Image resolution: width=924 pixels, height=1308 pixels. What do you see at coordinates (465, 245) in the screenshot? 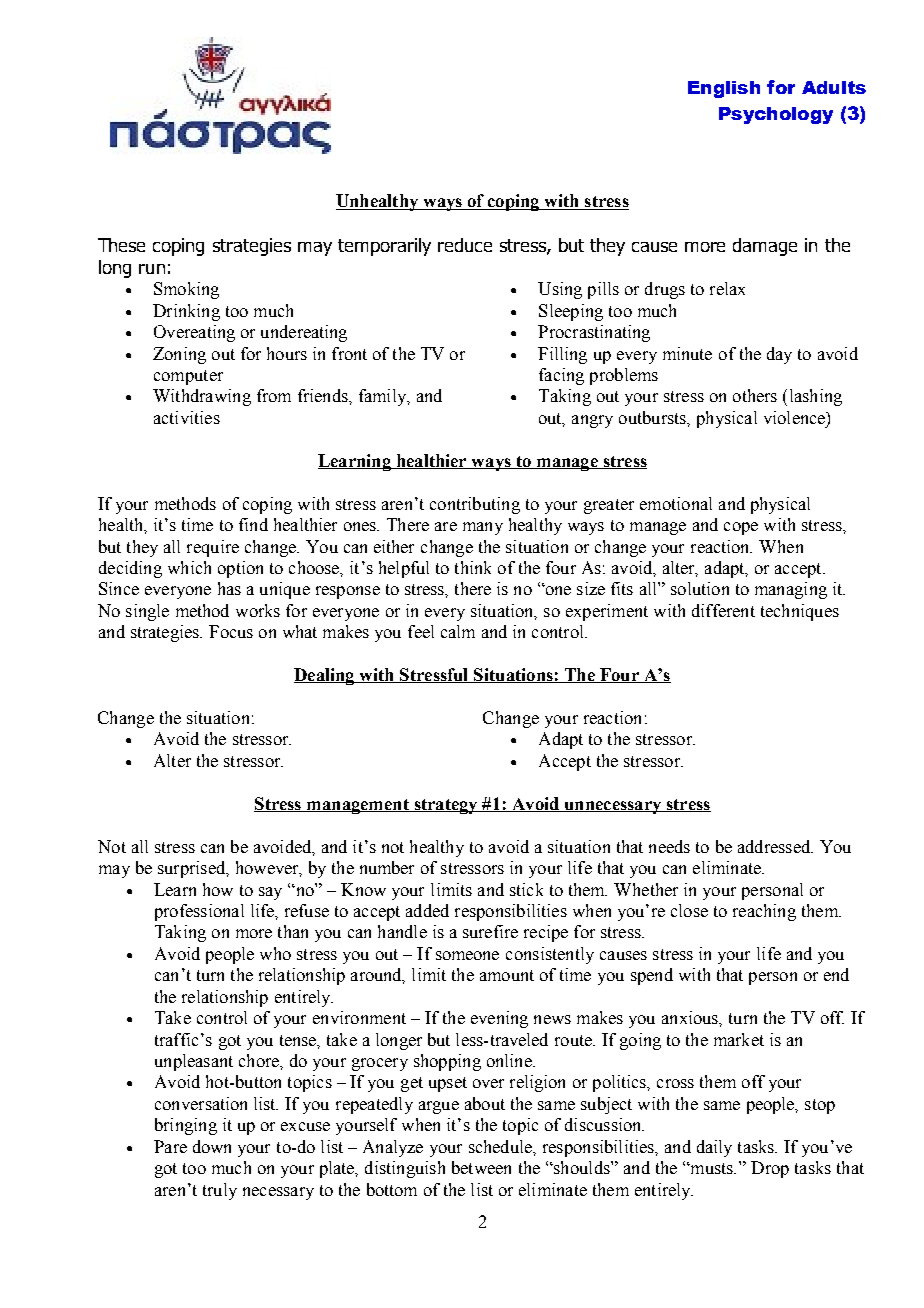
I see `reduce` at bounding box center [465, 245].
